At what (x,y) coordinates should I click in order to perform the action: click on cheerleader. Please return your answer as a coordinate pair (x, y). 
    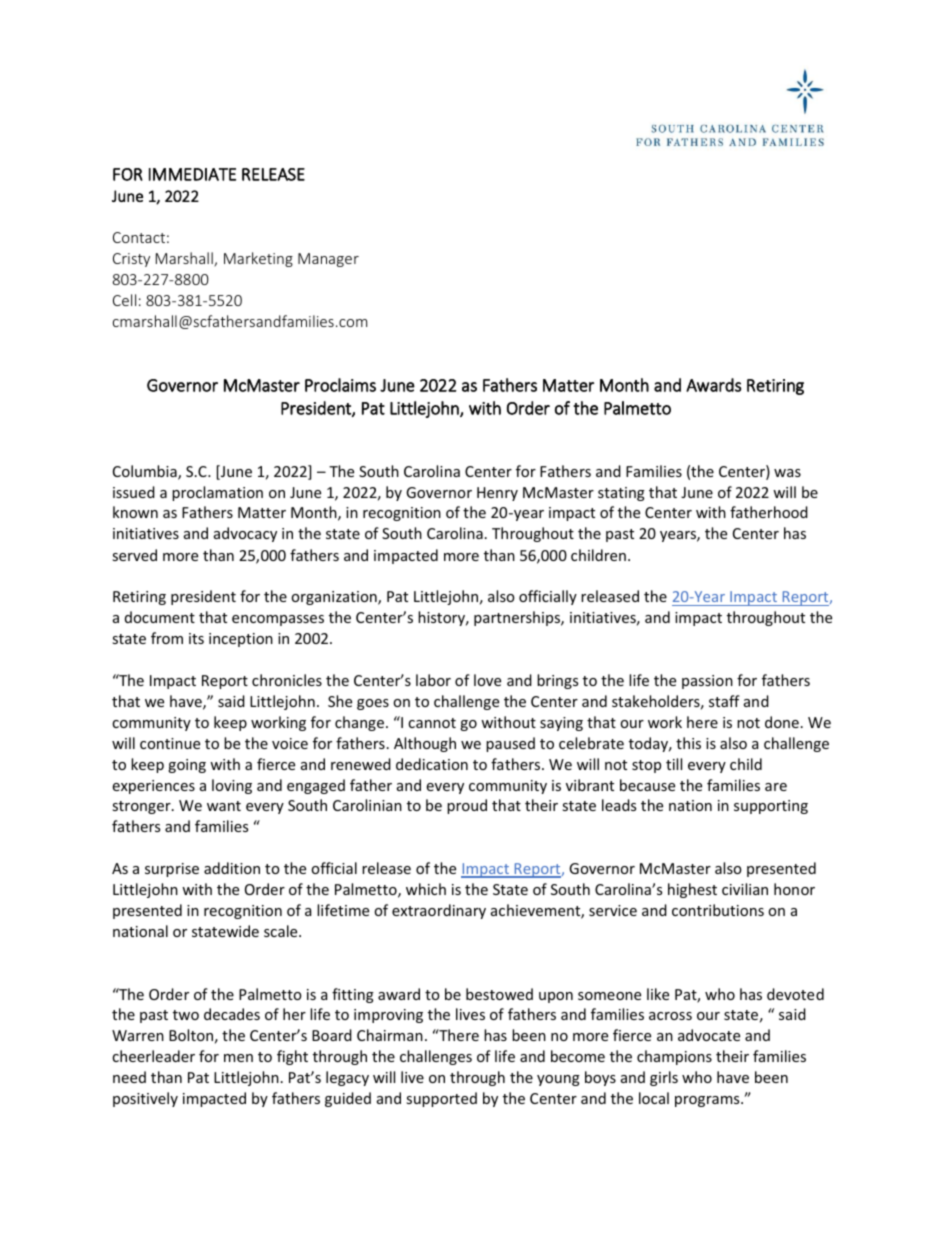
    Looking at the image, I should click on (153, 1056).
